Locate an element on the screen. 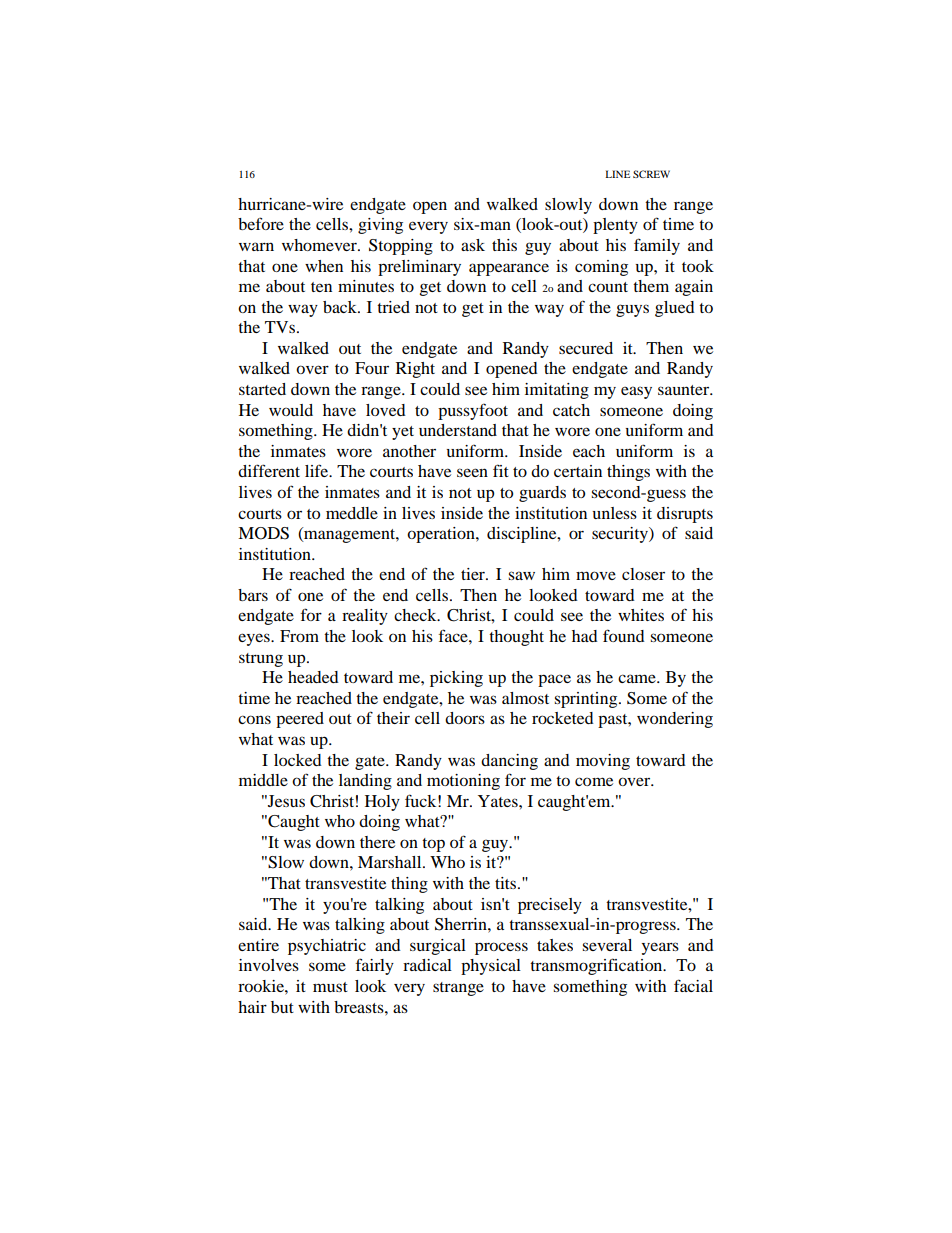 This screenshot has height=1233, width=952. ask is located at coordinates (473, 245).
